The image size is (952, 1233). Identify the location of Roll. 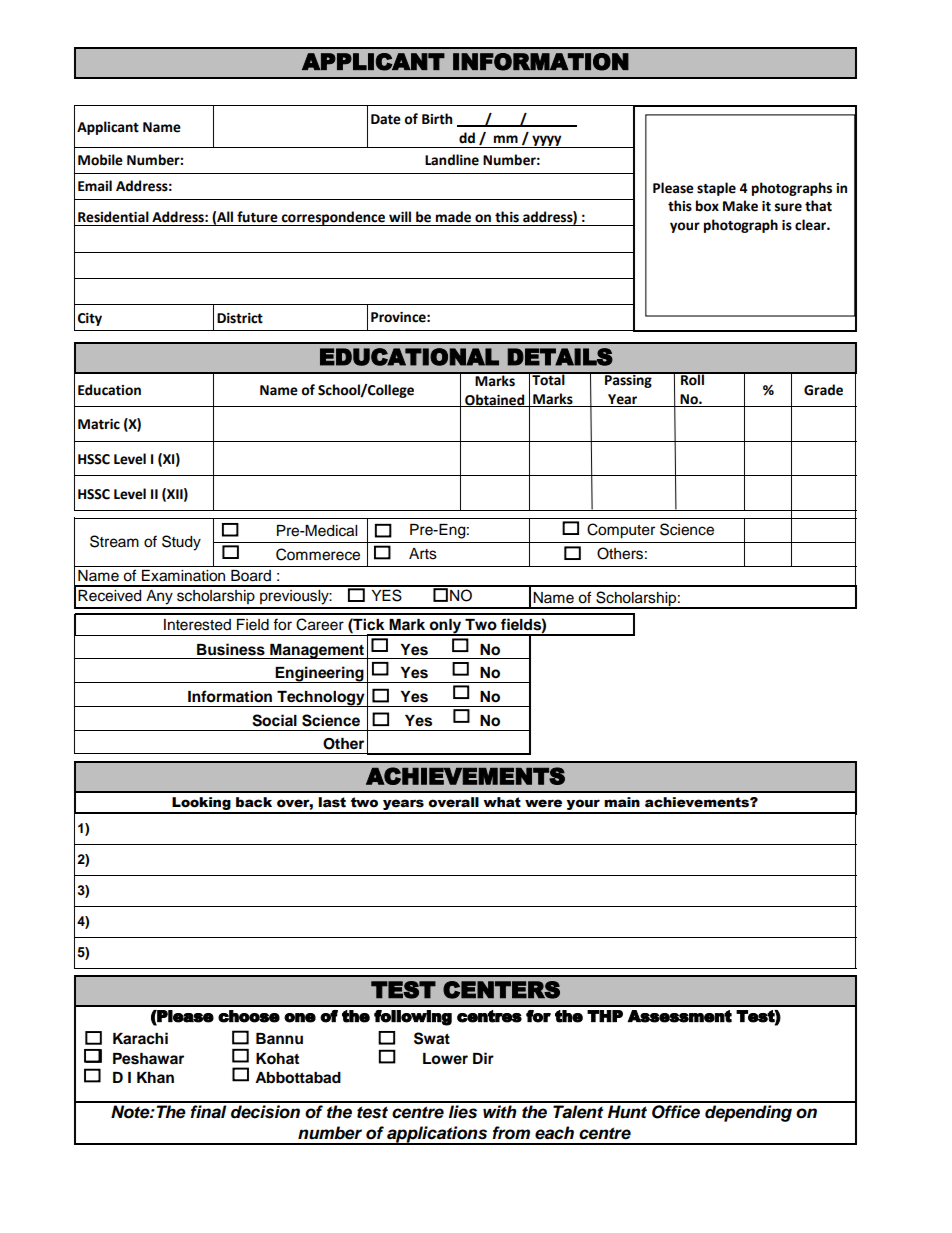
(692, 378).
